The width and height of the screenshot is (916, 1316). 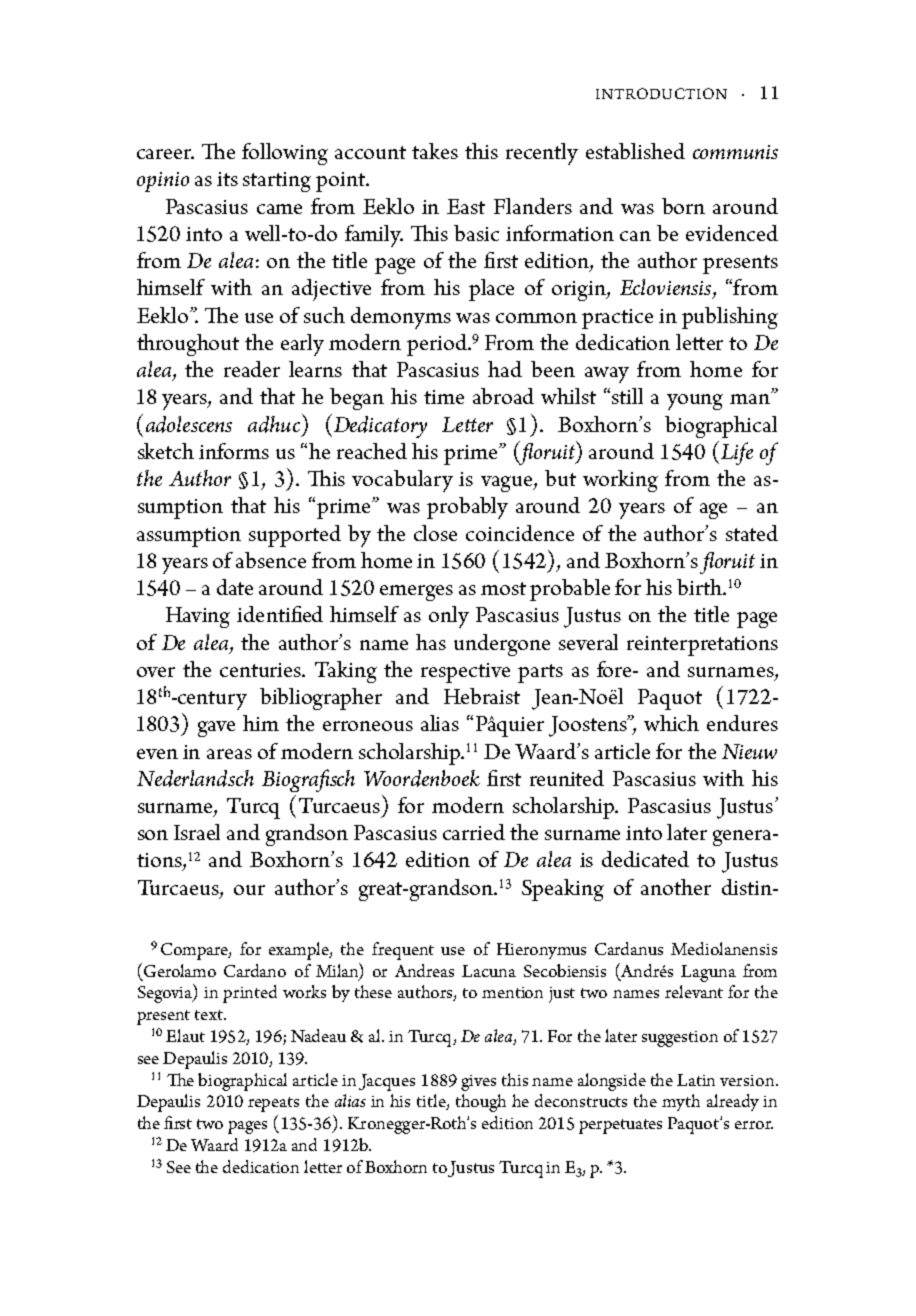 What do you see at coordinates (588, 642) in the screenshot?
I see `several` at bounding box center [588, 642].
